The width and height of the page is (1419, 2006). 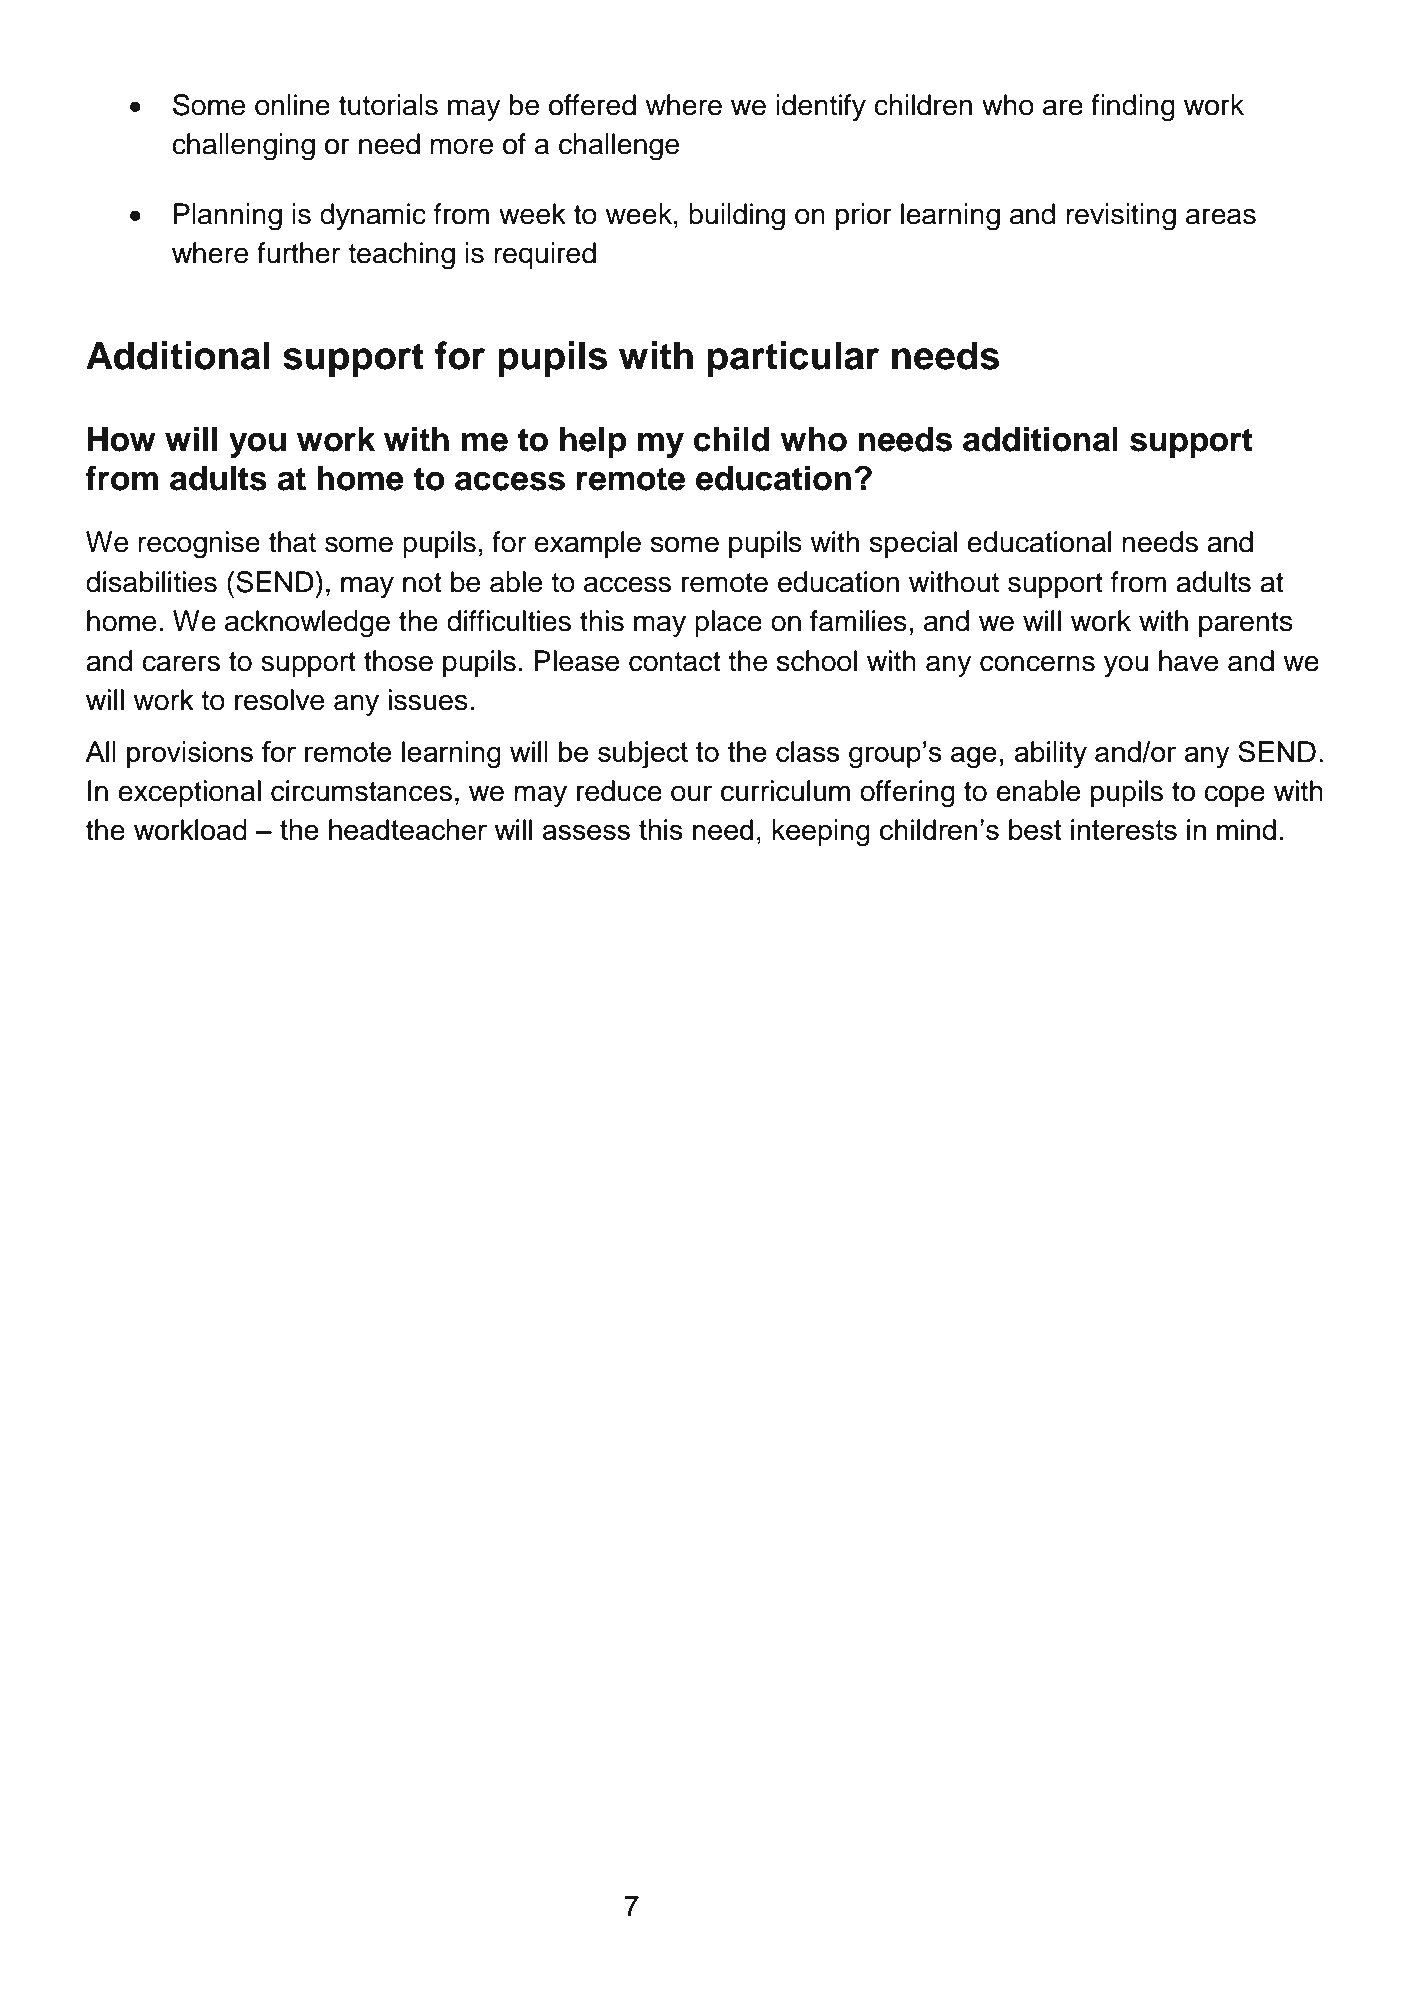 I want to click on place, so click(x=728, y=623).
